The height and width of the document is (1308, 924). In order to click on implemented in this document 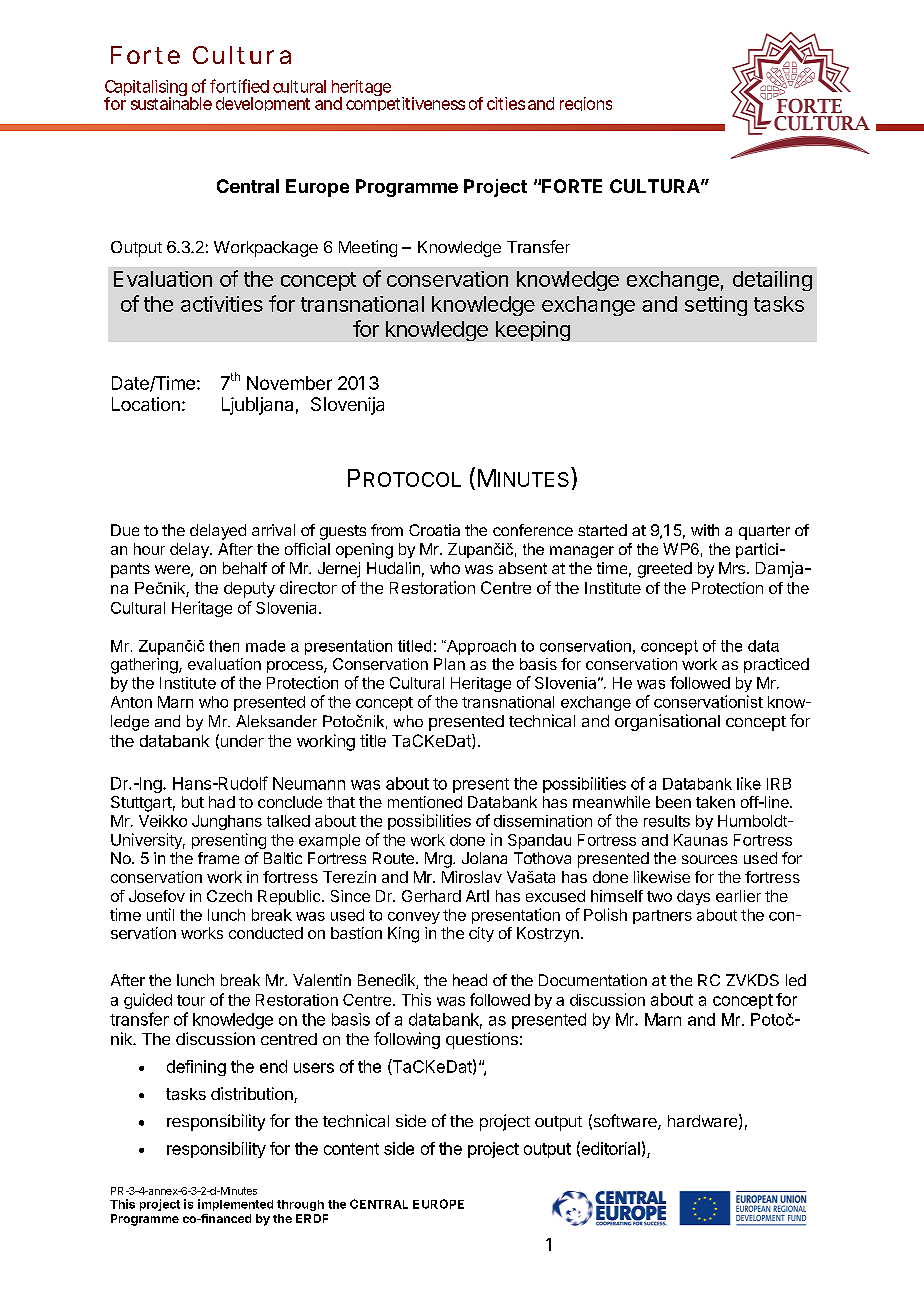, I will do `click(235, 1205)`.
